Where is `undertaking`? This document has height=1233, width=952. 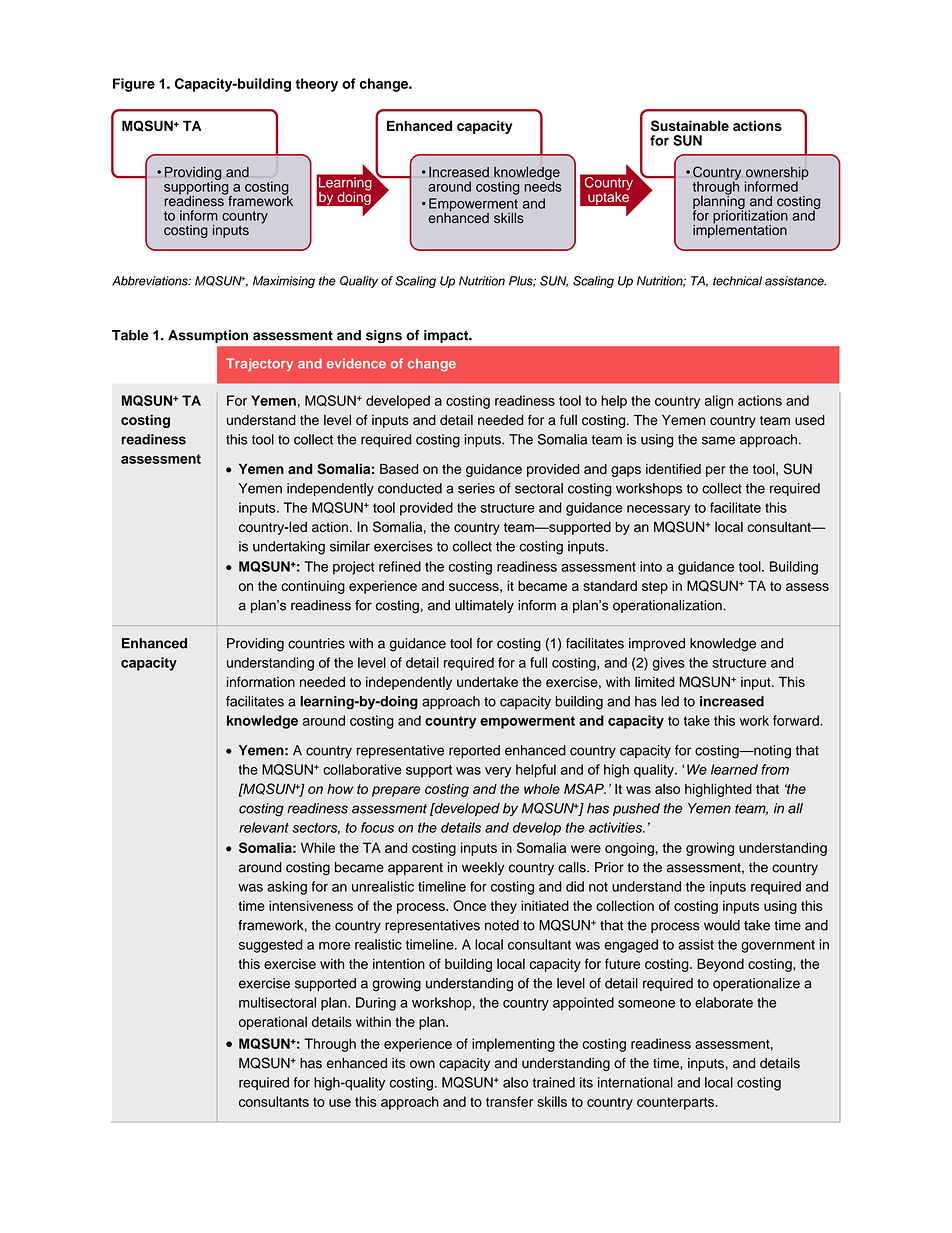 undertaking is located at coordinates (289, 548).
